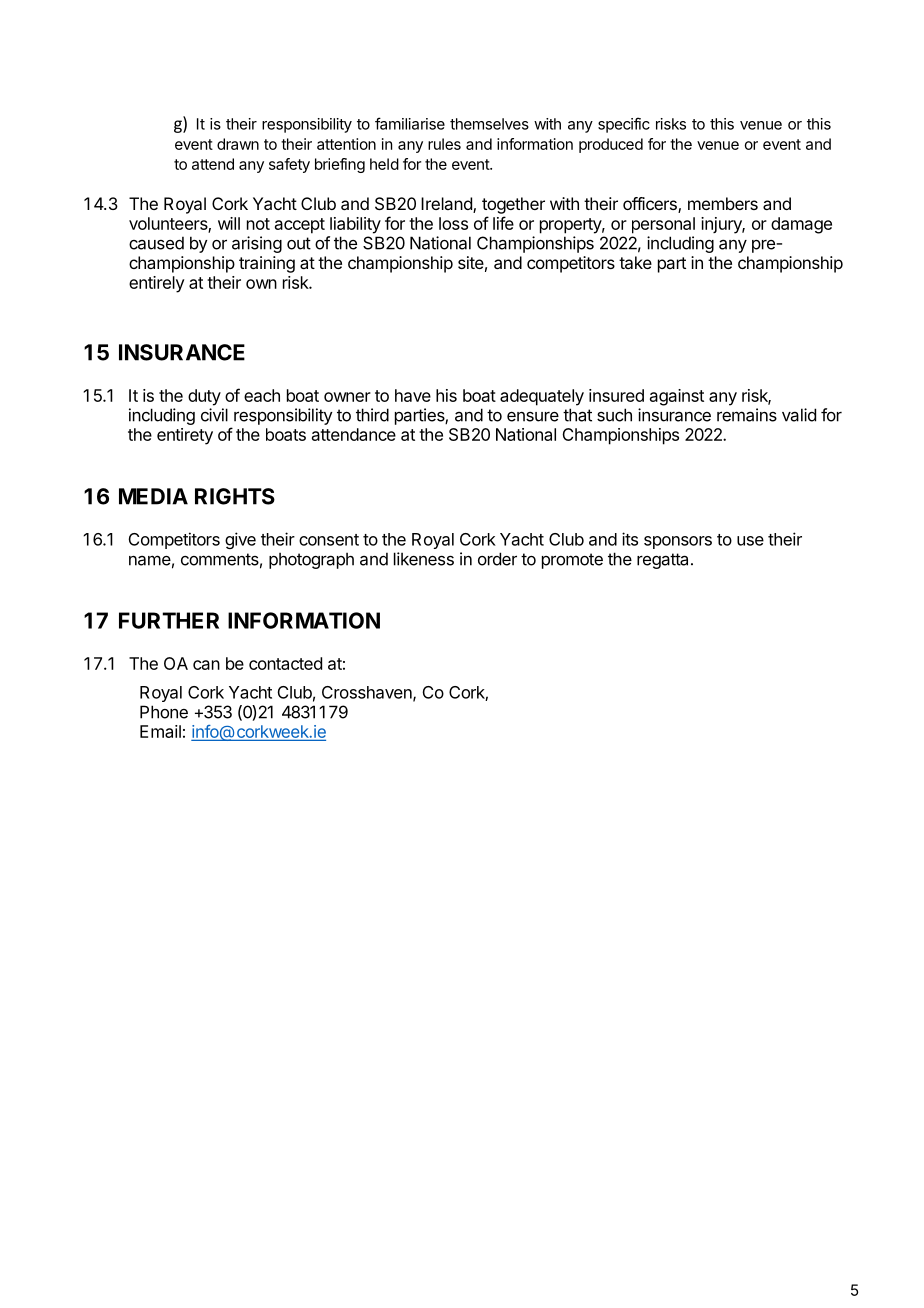 This page has height=1308, width=924. Describe the element at coordinates (444, 144) in the page. I see `rules` at that location.
